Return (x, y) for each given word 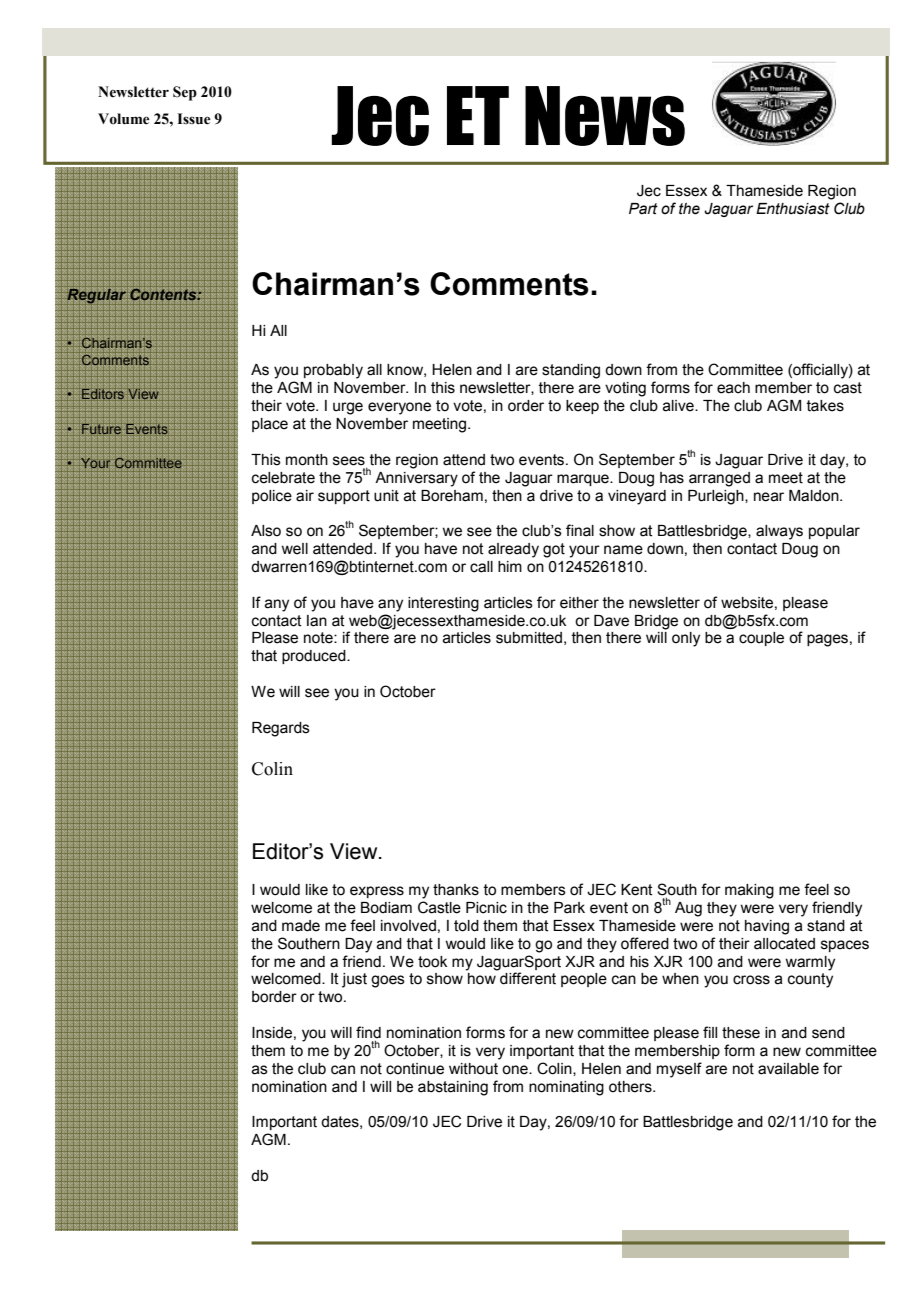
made (301, 926)
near (769, 497)
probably (333, 371)
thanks (456, 890)
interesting (443, 604)
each (733, 388)
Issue (194, 119)
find (368, 1032)
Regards (281, 729)
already (513, 550)
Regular (96, 296)
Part (643, 209)
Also (266, 531)
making (749, 891)
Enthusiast (793, 209)
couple (761, 639)
